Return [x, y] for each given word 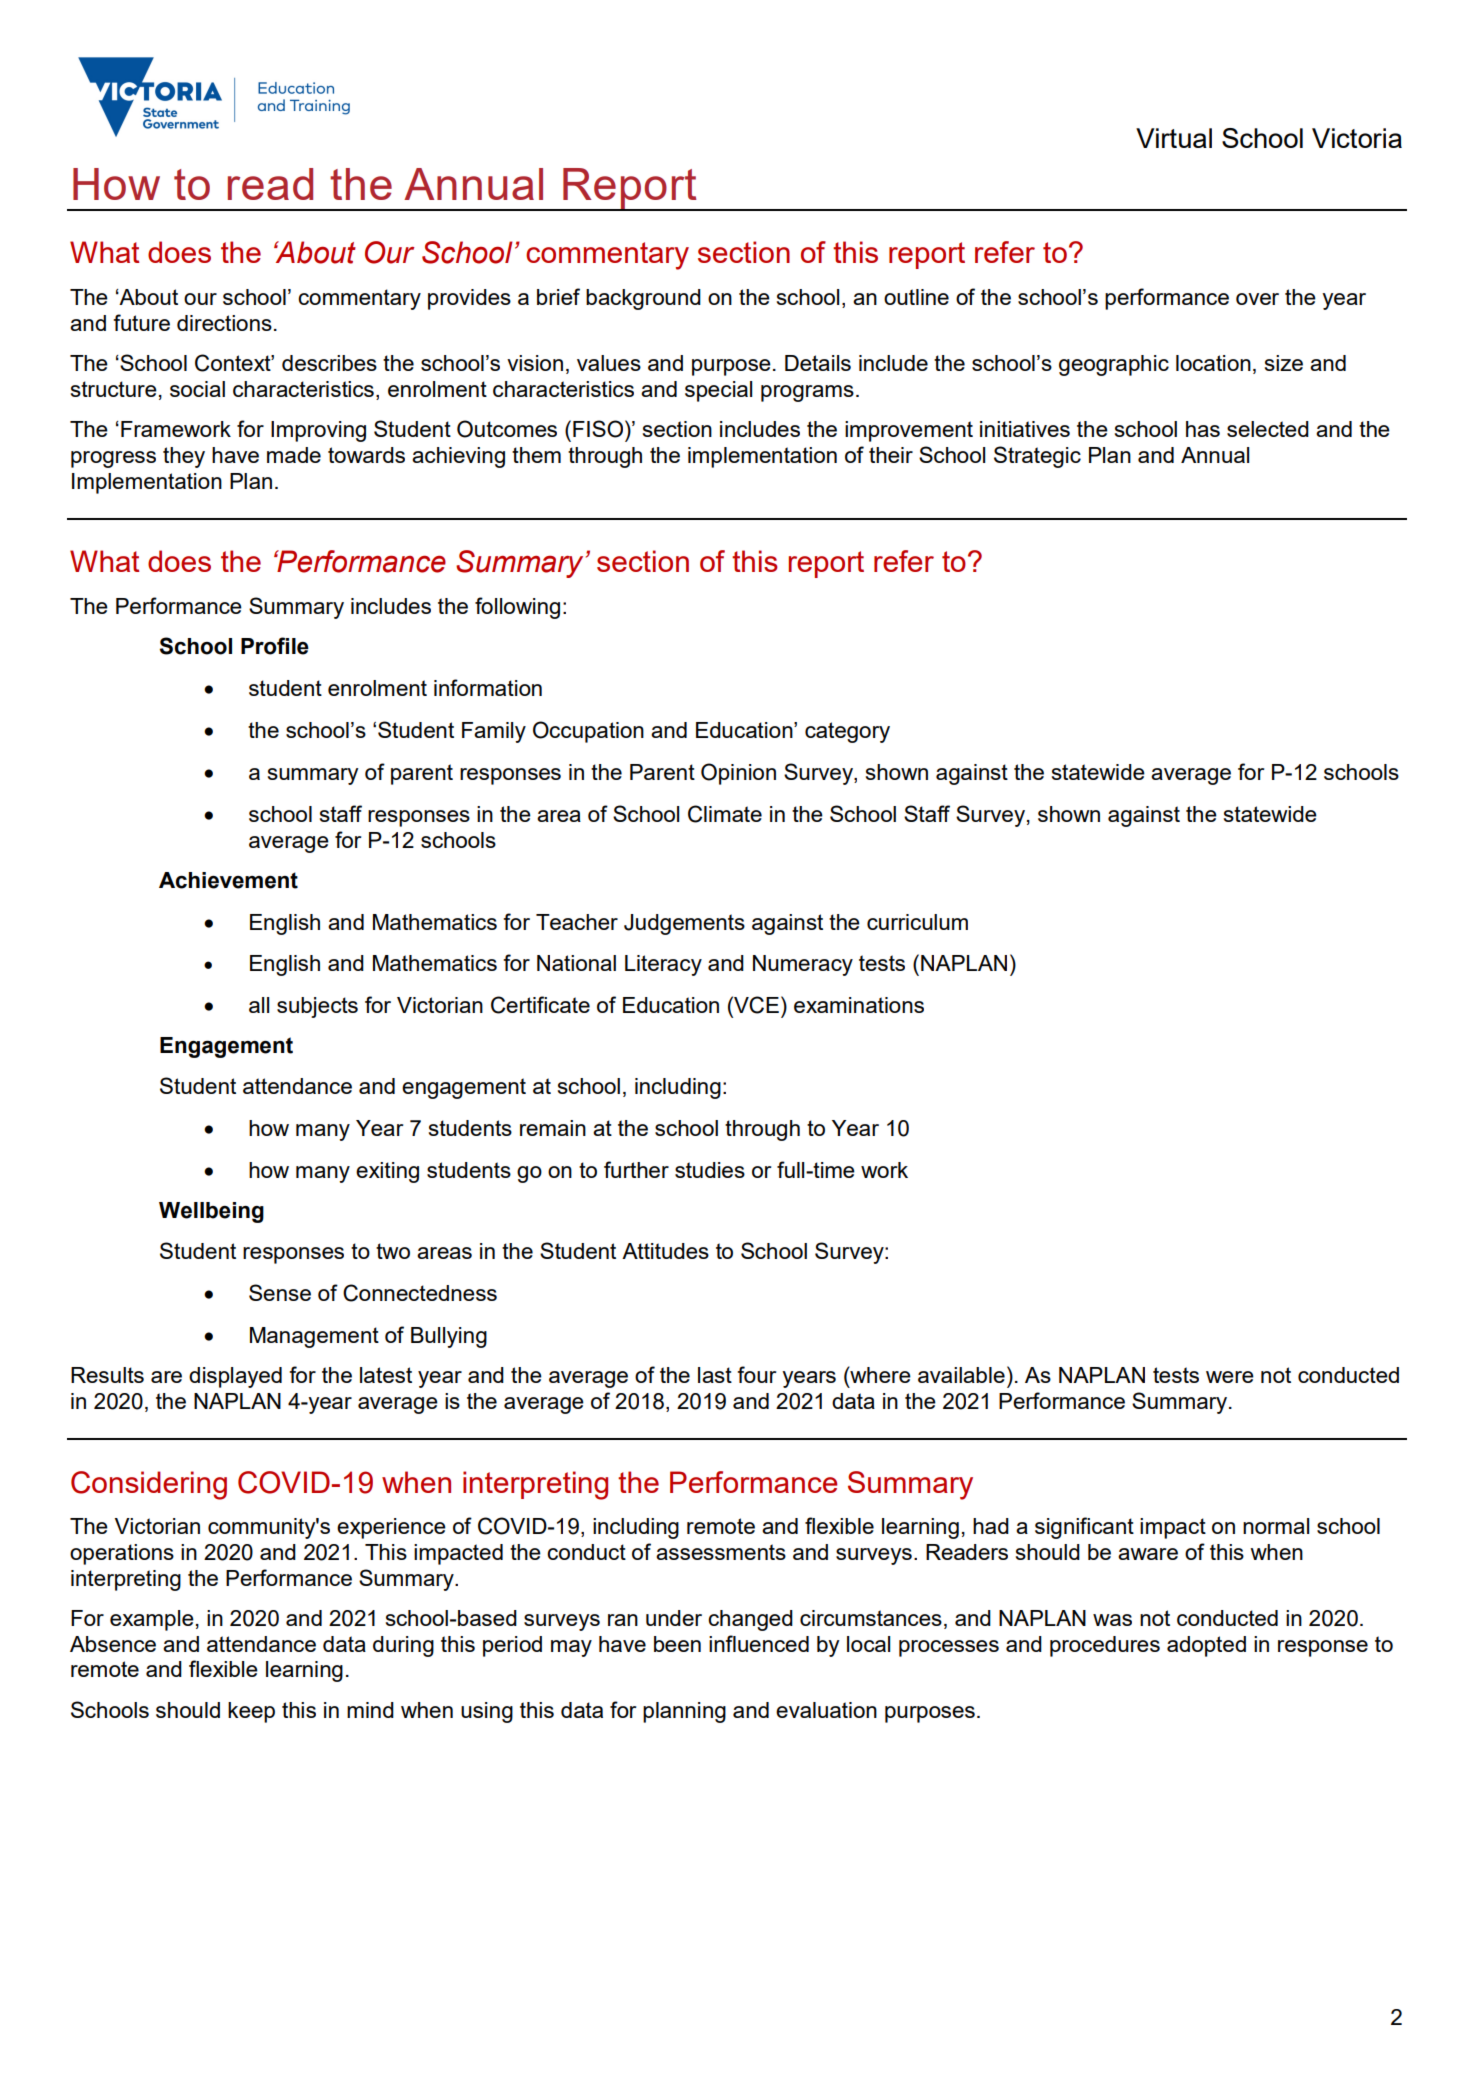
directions [224, 323]
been [677, 1644]
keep [251, 1712]
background [643, 299]
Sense [280, 1292]
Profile [275, 646]
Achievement [228, 880]
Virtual [1174, 138]
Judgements [684, 924]
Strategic [1037, 457]
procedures [1105, 1646]
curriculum [917, 922]
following [517, 608]
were [1230, 1377]
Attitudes [665, 1251]
